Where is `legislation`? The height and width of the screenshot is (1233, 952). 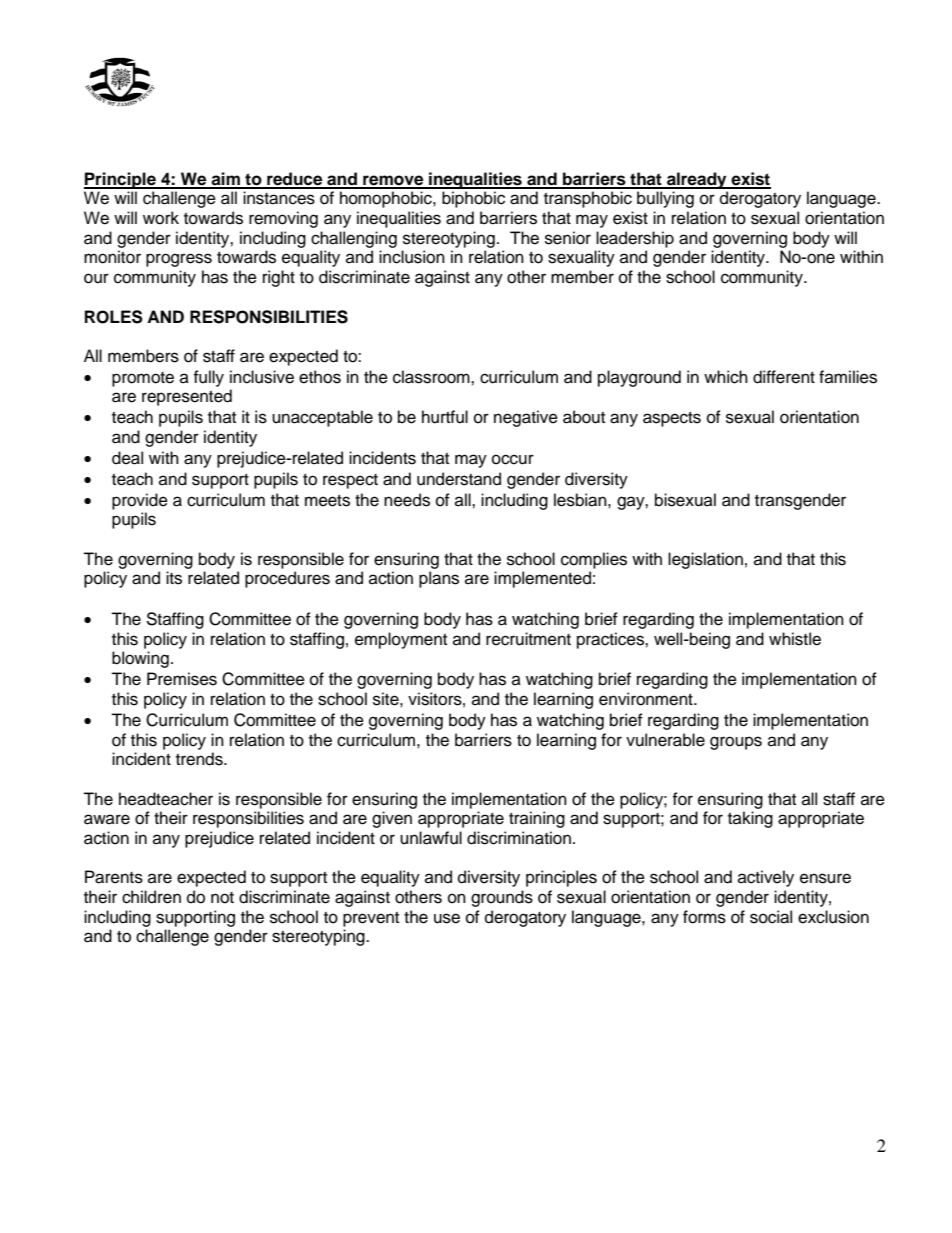 legislation is located at coordinates (705, 560).
